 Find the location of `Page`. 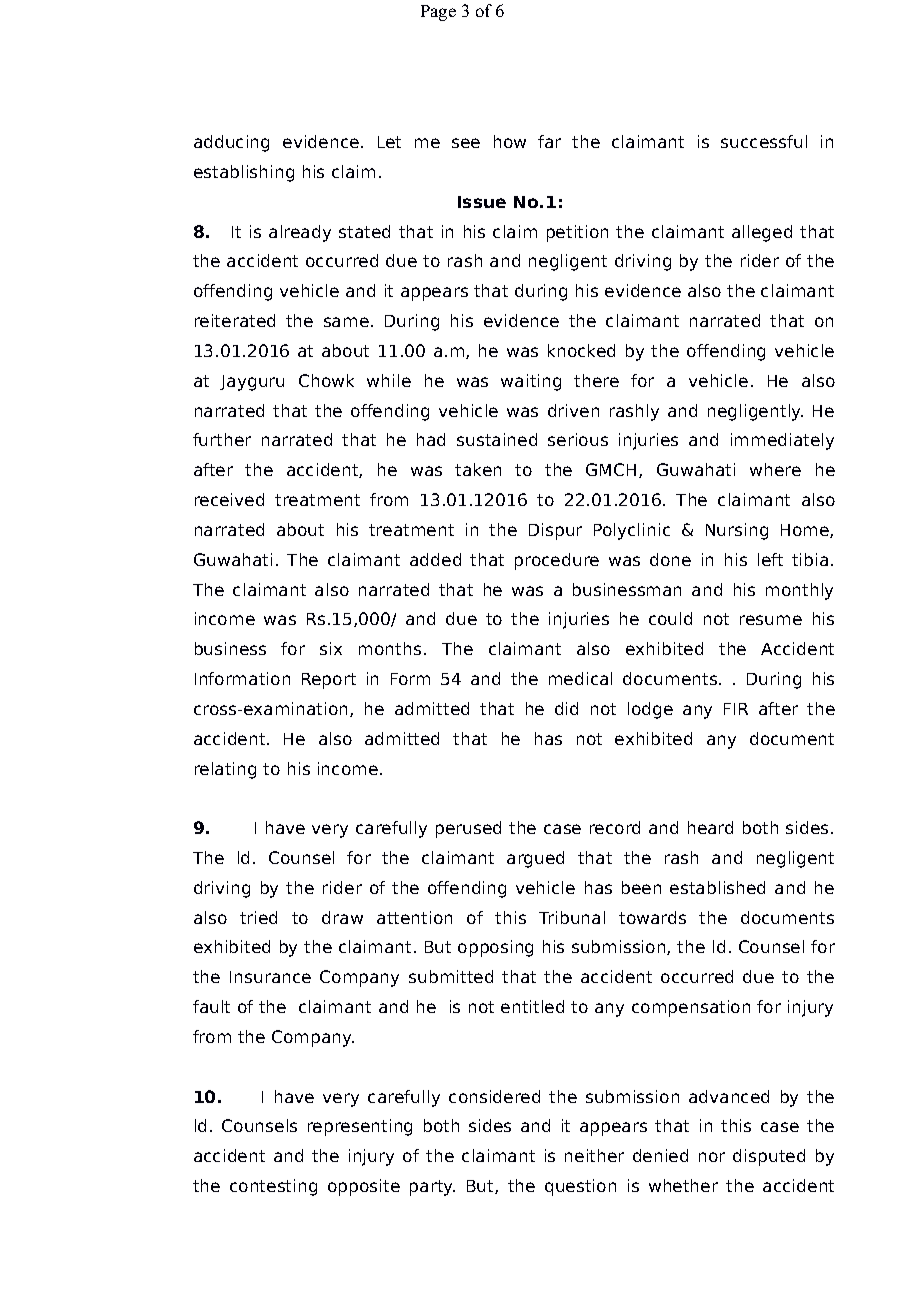

Page is located at coordinates (438, 13).
